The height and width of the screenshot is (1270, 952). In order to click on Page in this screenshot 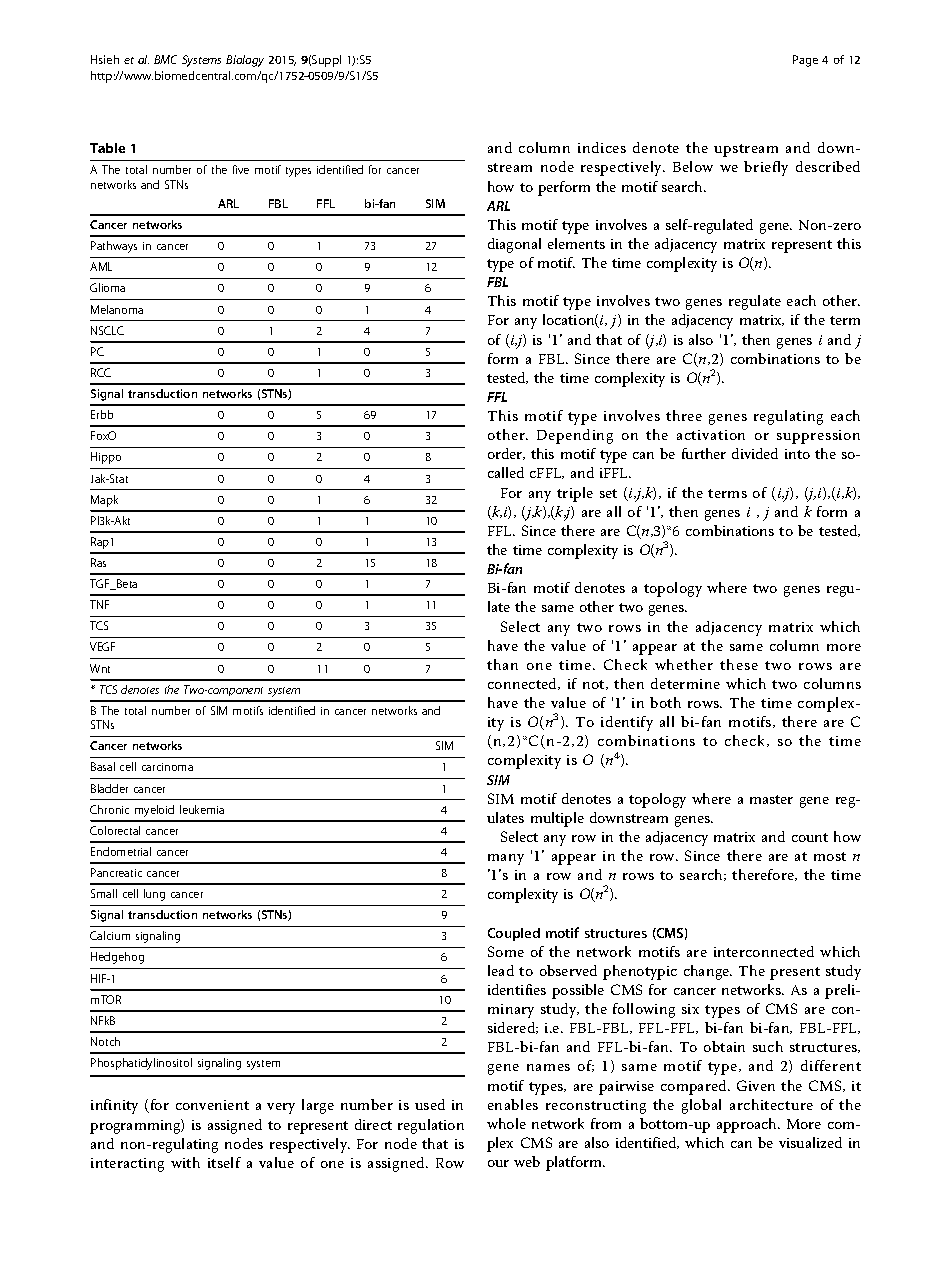, I will do `click(805, 61)`.
